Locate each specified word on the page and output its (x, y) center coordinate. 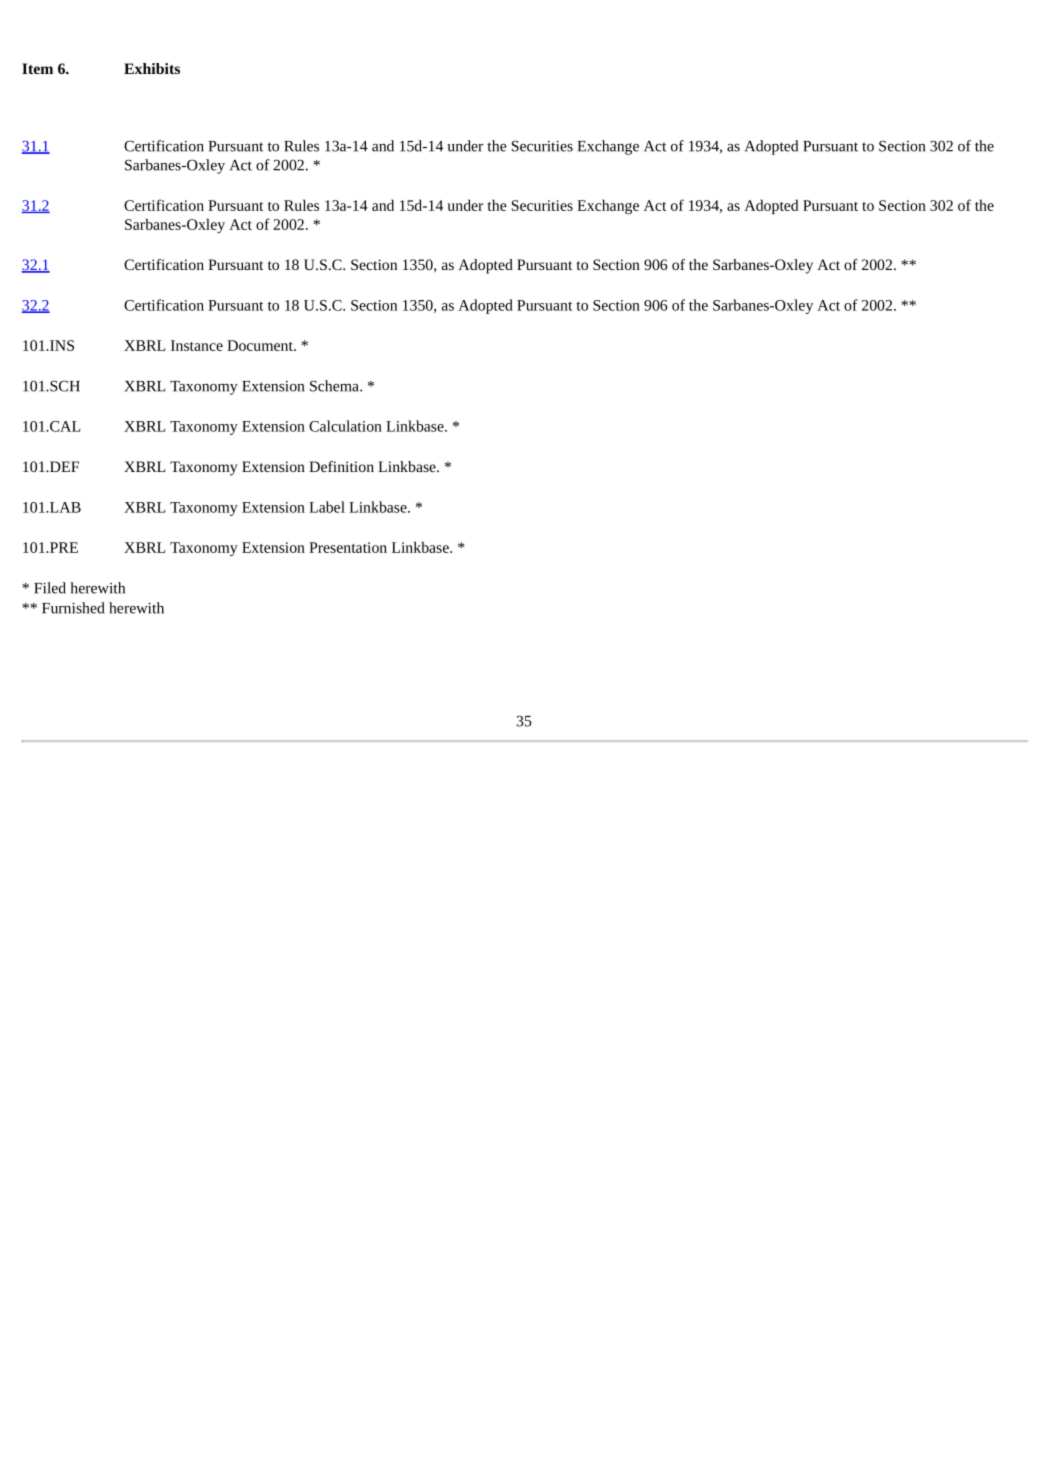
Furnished (73, 608)
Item (37, 68)
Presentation (348, 547)
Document (261, 345)
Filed (50, 588)
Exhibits (152, 68)
